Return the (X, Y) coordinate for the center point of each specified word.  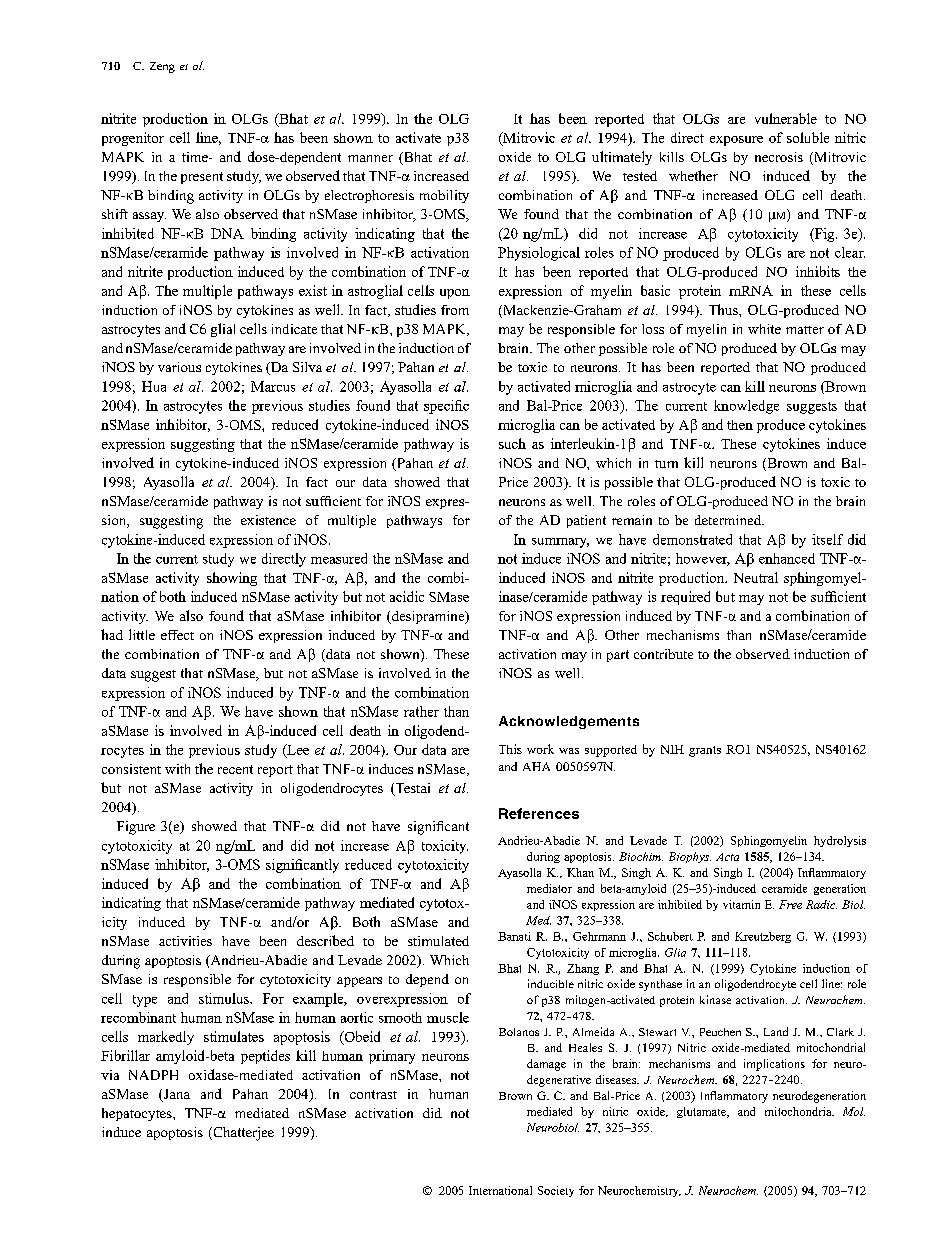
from (455, 310)
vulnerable (786, 118)
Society (556, 1191)
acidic (407, 596)
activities (185, 941)
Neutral (756, 577)
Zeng (162, 67)
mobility (444, 196)
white (764, 329)
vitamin (741, 904)
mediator (549, 888)
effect (177, 635)
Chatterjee (242, 1134)
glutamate (702, 1112)
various (179, 367)
